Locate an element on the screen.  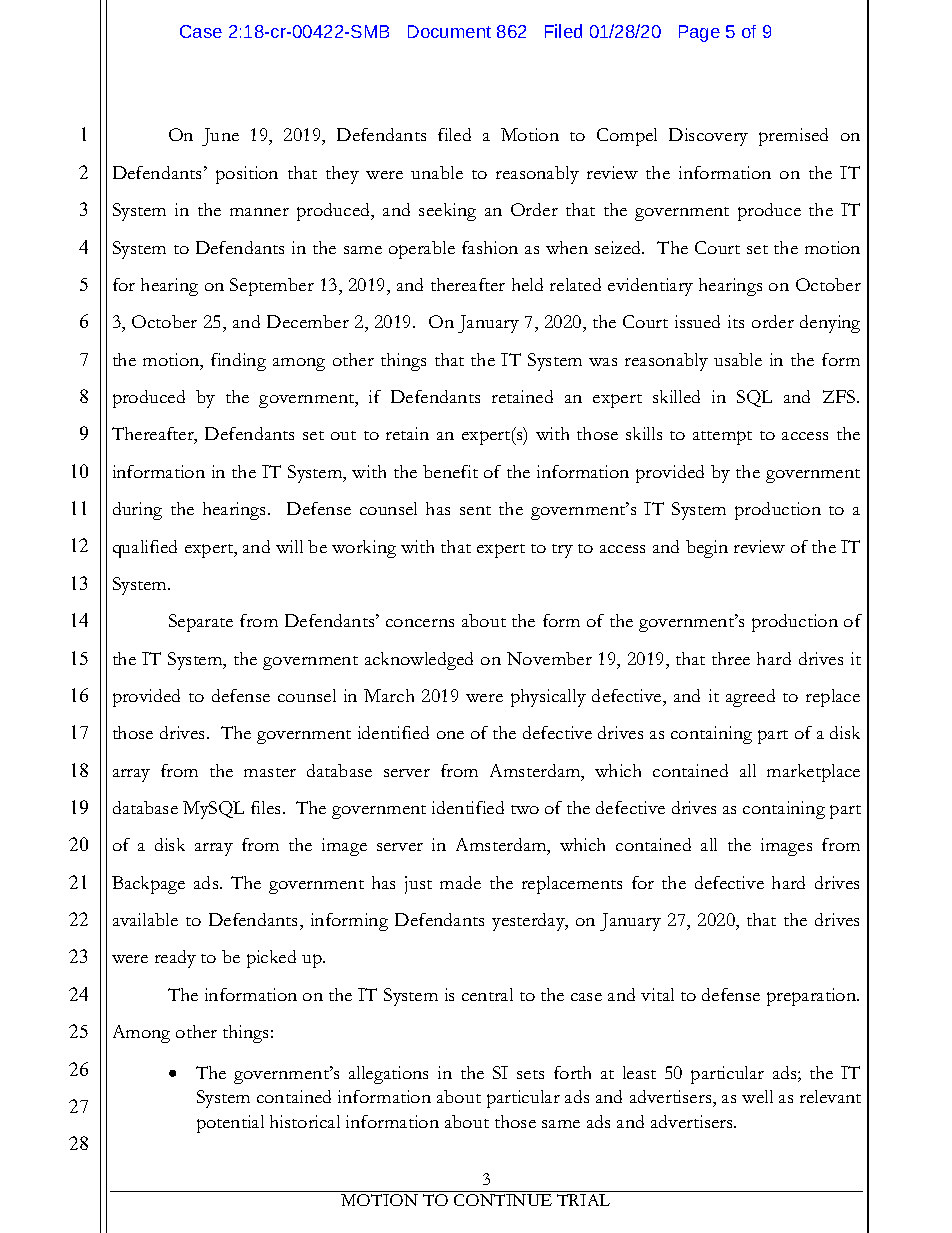
potential is located at coordinates (230, 1124).
